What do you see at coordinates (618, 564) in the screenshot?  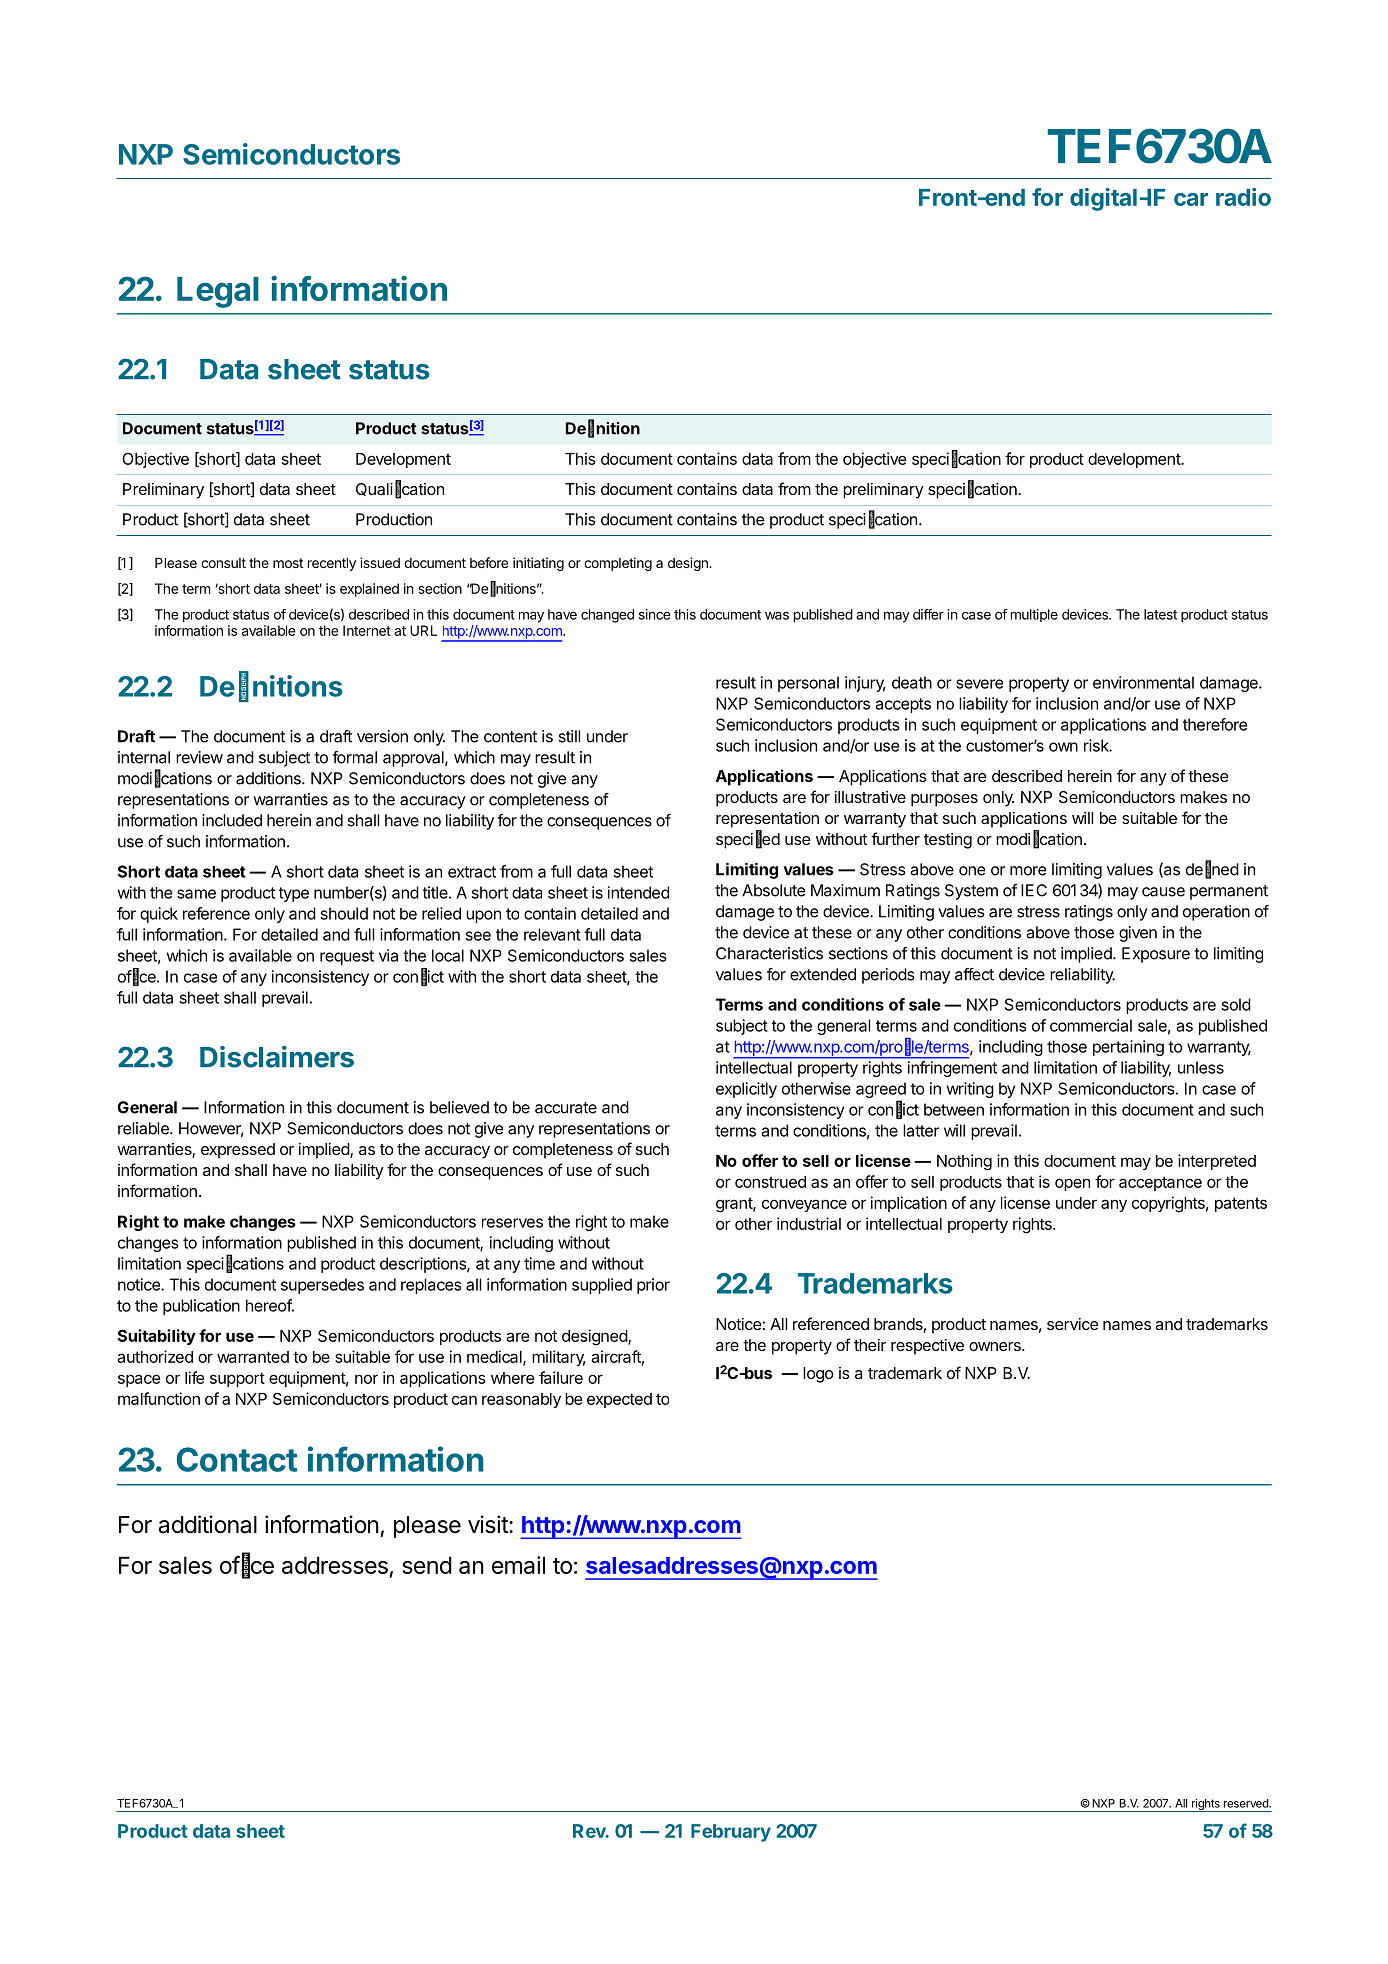 I see `completing` at bounding box center [618, 564].
